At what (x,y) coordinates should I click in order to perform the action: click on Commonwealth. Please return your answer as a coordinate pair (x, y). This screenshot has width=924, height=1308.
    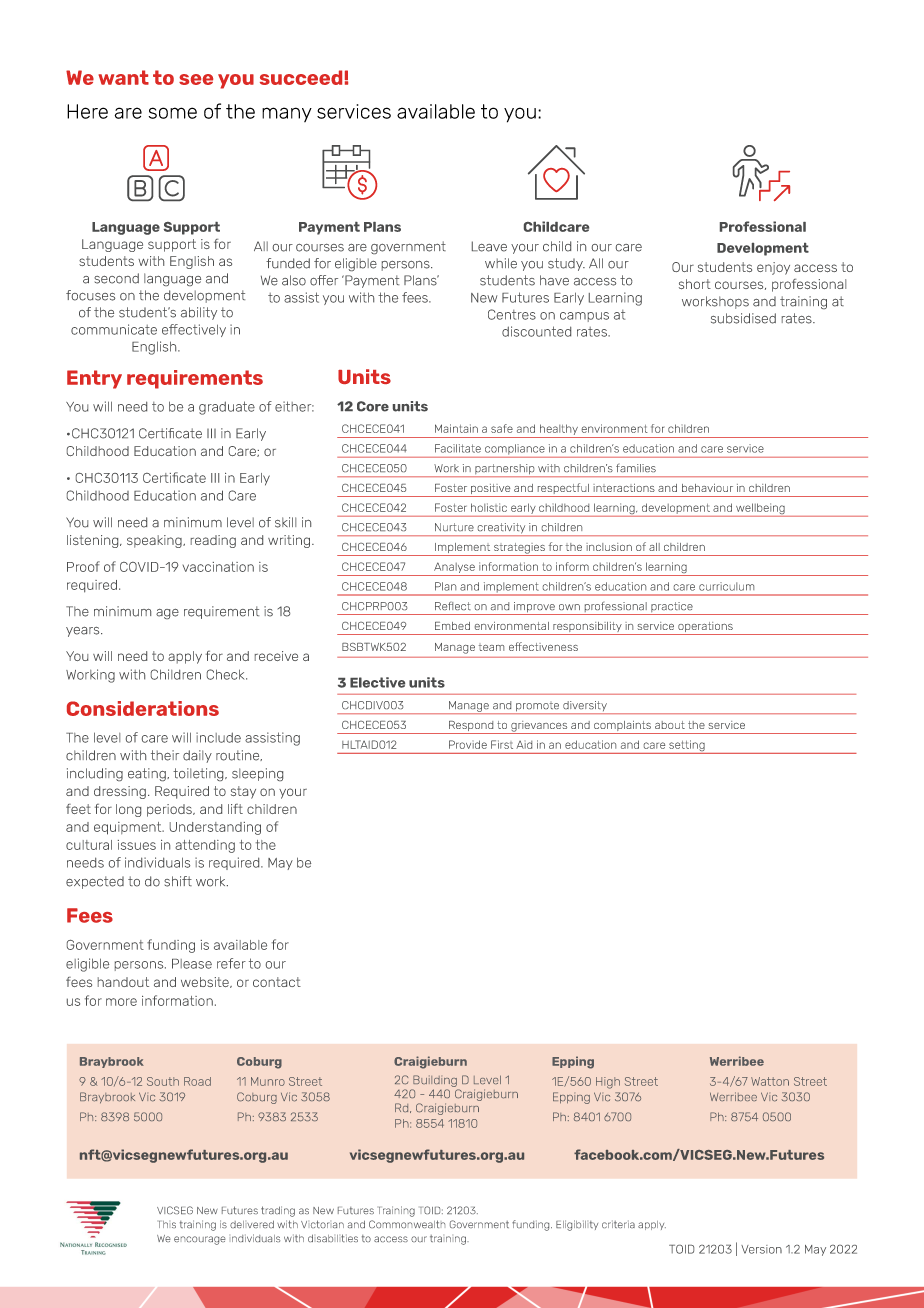
    Looking at the image, I should click on (407, 1224).
